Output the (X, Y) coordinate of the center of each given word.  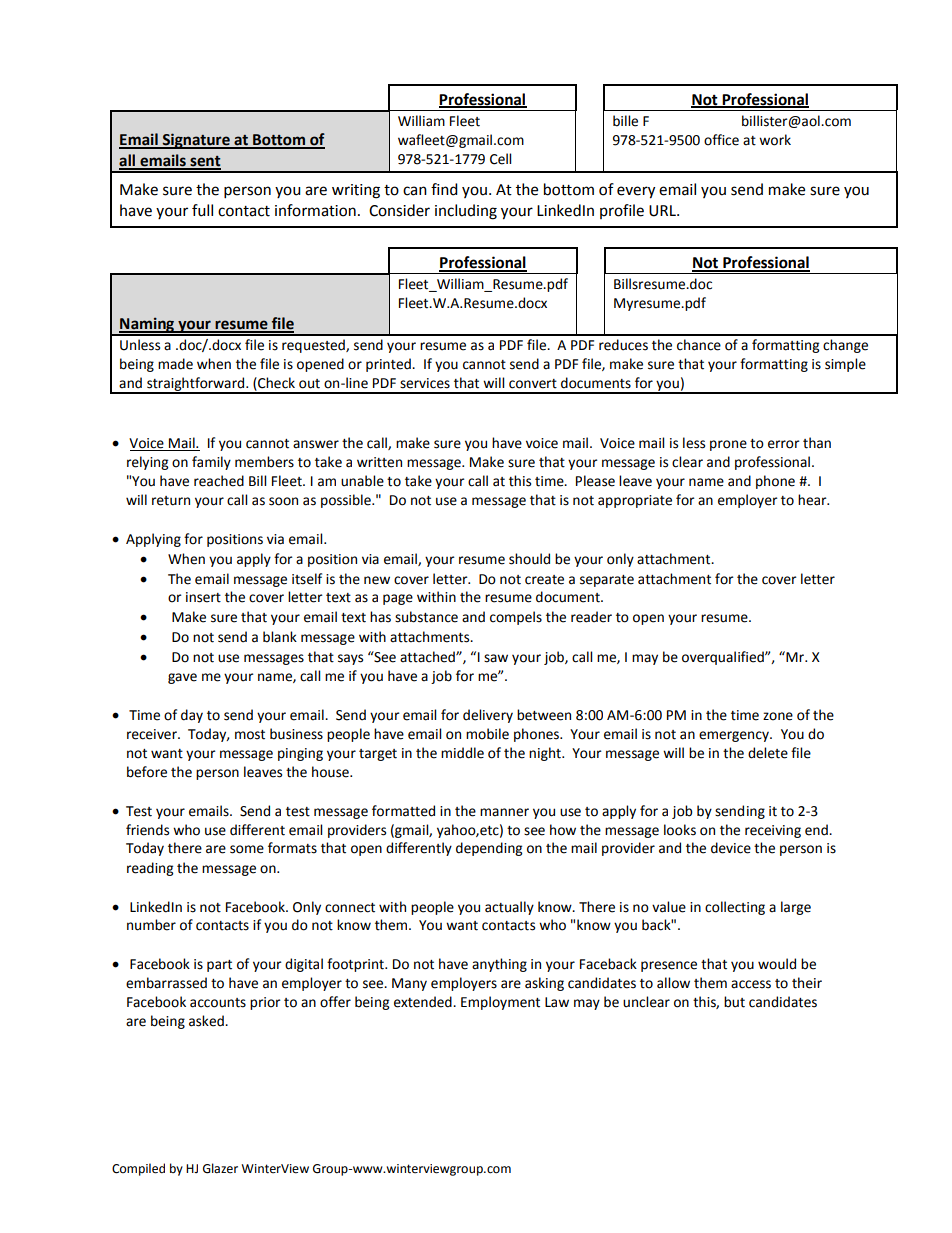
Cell (500, 159)
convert (533, 384)
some (247, 849)
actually (509, 908)
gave (182, 678)
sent (204, 162)
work (775, 140)
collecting (735, 908)
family (211, 463)
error (784, 444)
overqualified (724, 658)
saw (496, 658)
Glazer (220, 1168)
